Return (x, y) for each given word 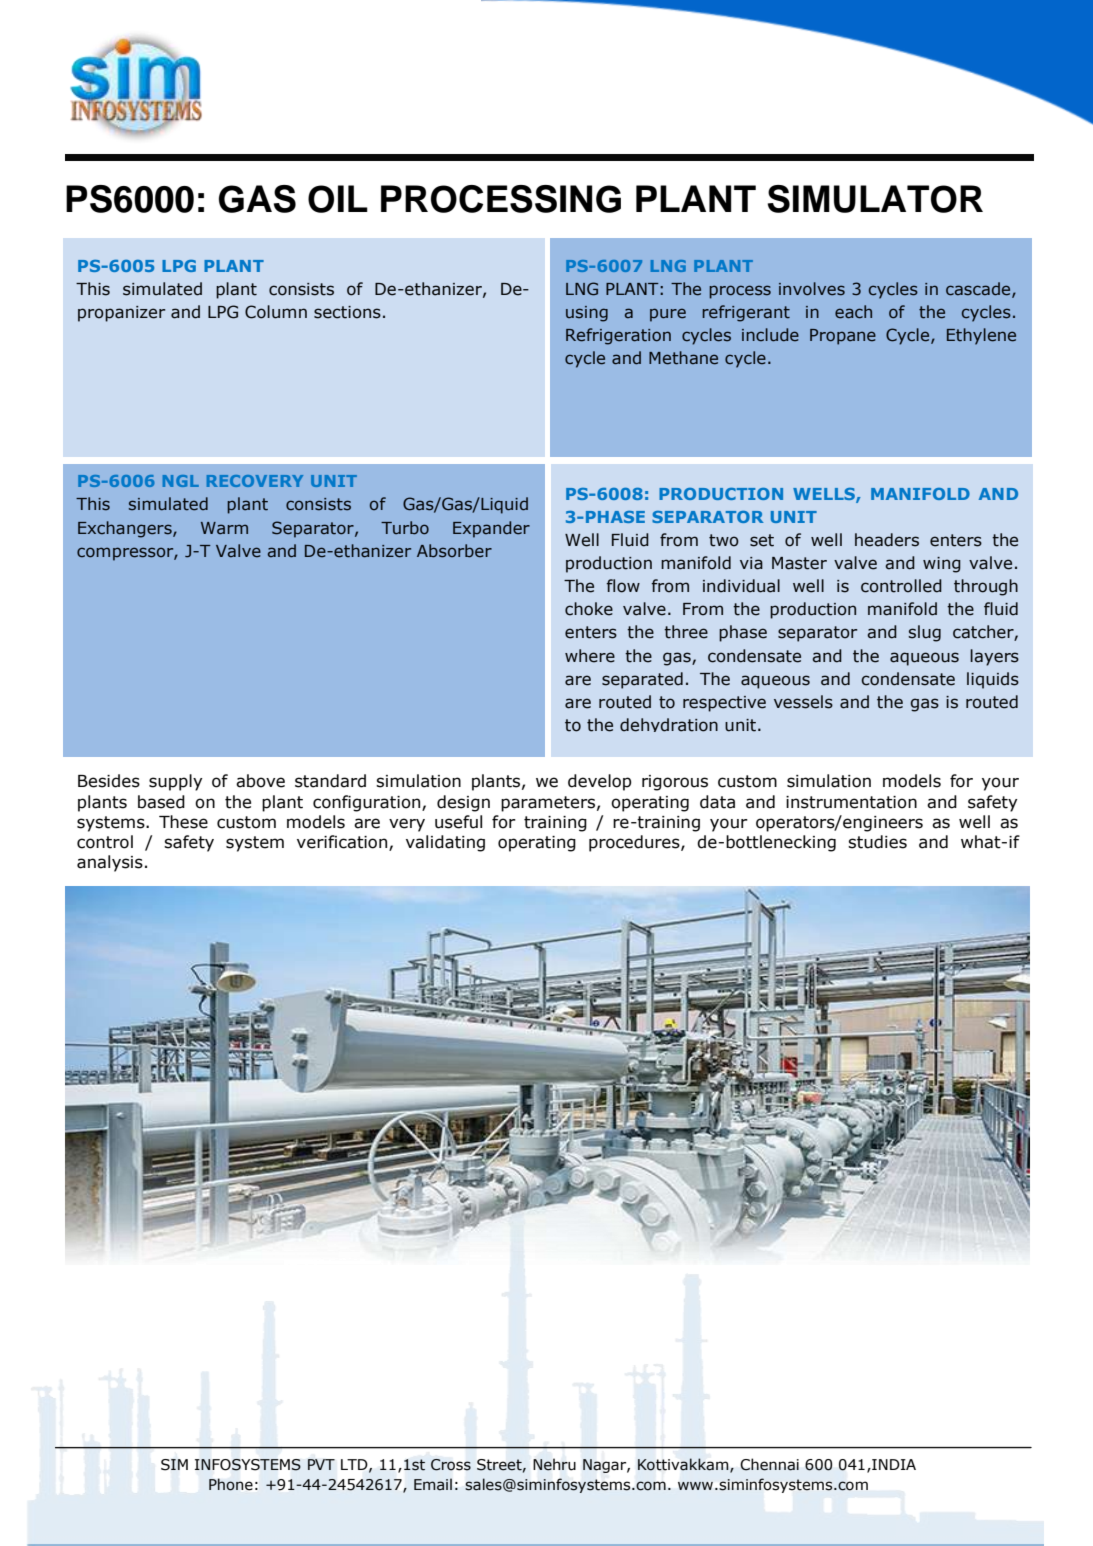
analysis (110, 863)
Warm (224, 528)
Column (276, 312)
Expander (491, 529)
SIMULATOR (875, 199)
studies (877, 842)
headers (887, 540)
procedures (635, 843)
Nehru (554, 1464)
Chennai (769, 1464)
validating (445, 843)
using (587, 314)
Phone (231, 1484)
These (183, 822)
